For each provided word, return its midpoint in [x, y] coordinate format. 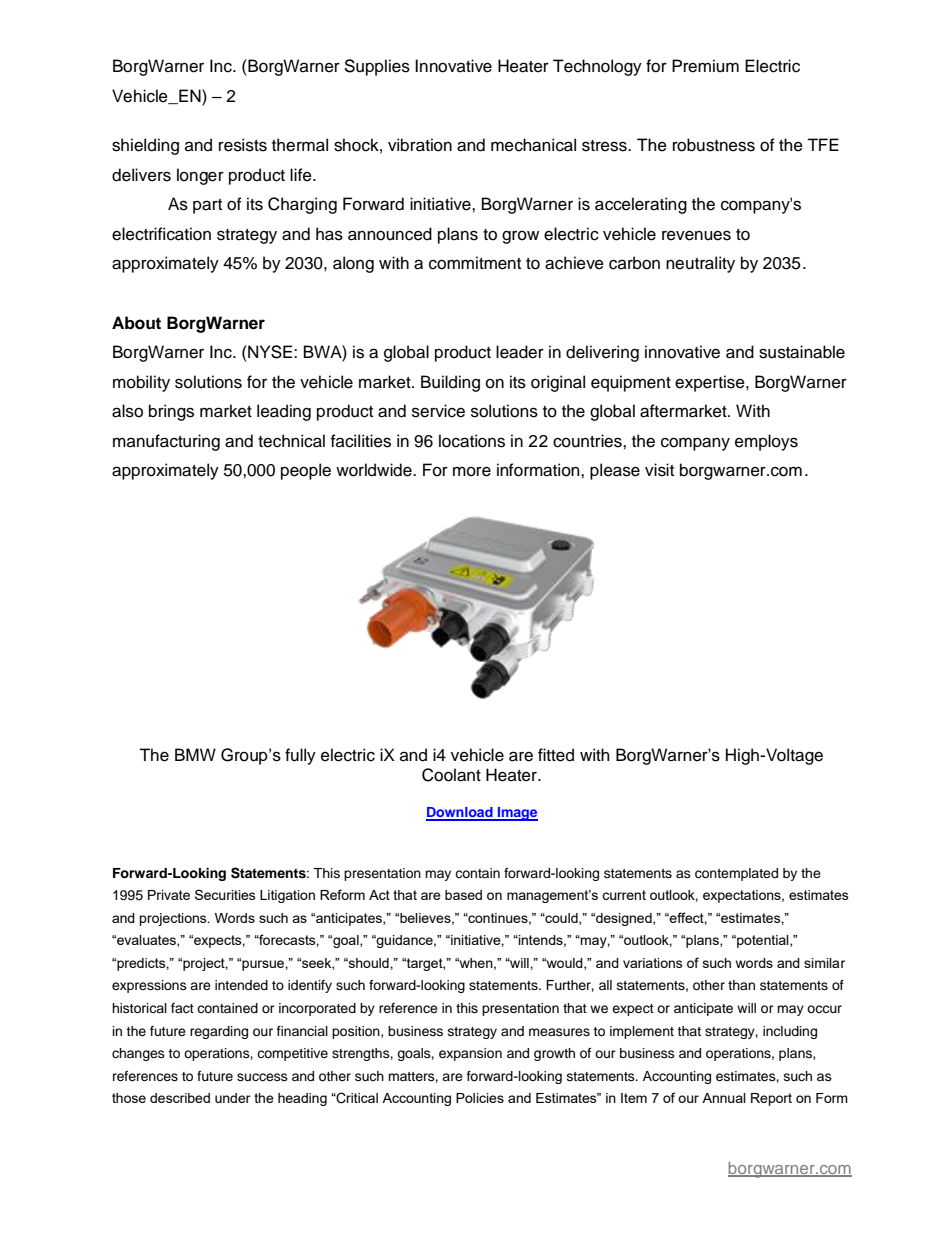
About [136, 323]
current [624, 895]
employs [766, 442]
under [233, 1098]
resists [243, 145]
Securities [225, 894]
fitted [556, 755]
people [306, 471]
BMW [195, 754]
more [472, 471]
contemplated [736, 874]
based [463, 895]
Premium [705, 66]
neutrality [700, 264]
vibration [420, 145]
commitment [475, 263]
